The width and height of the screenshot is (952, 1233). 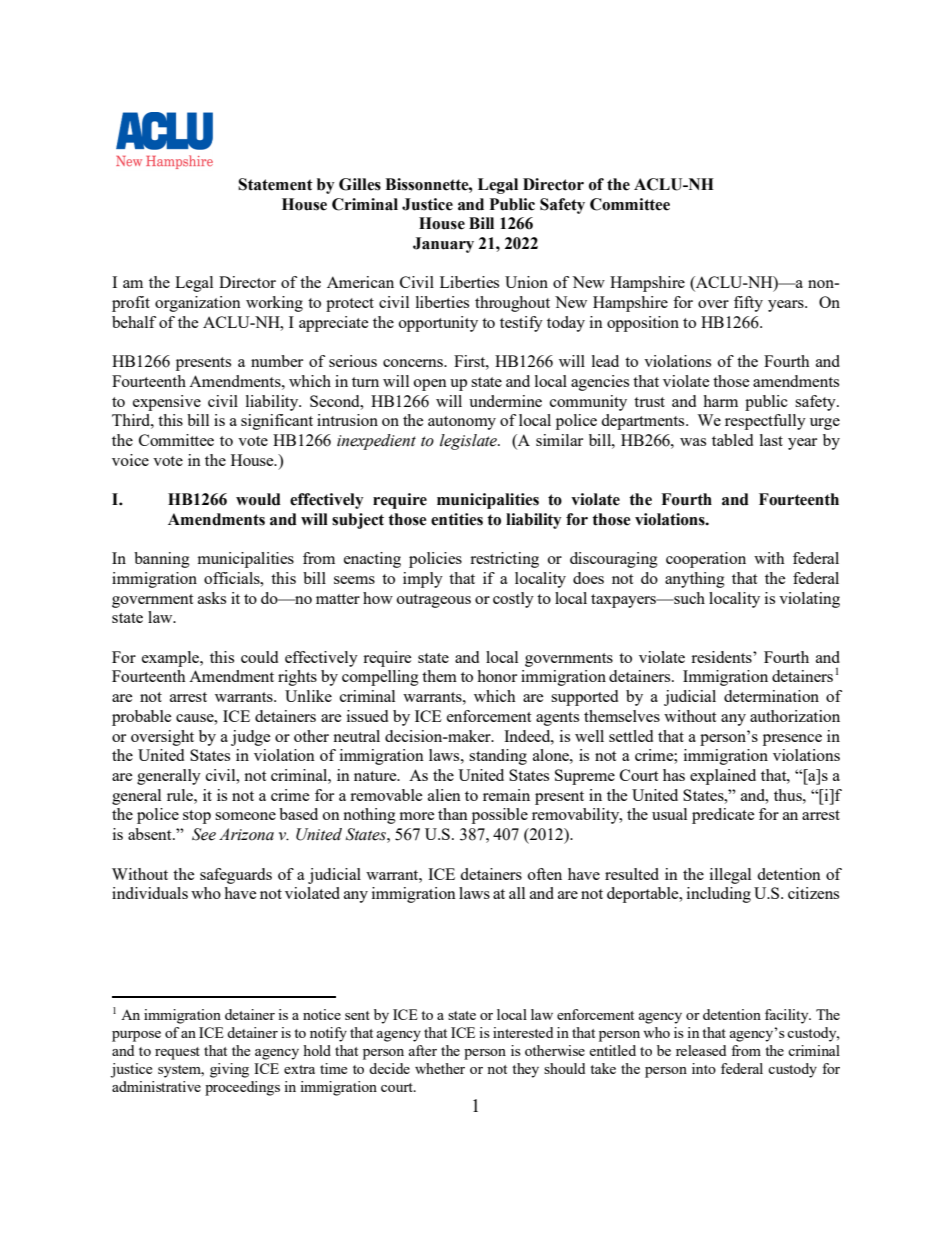 I want to click on tabled, so click(x=732, y=440).
